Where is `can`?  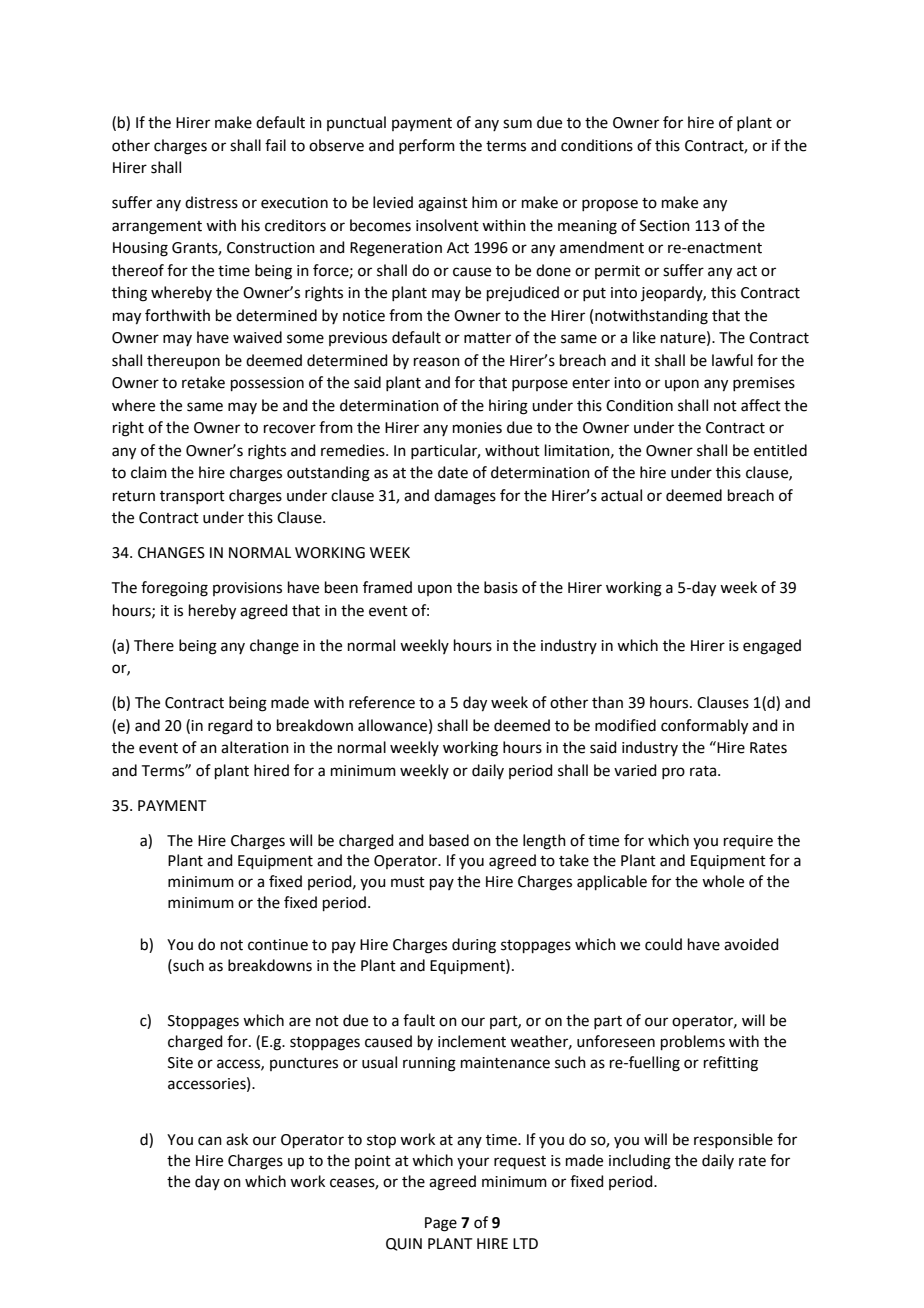 can is located at coordinates (210, 1141).
